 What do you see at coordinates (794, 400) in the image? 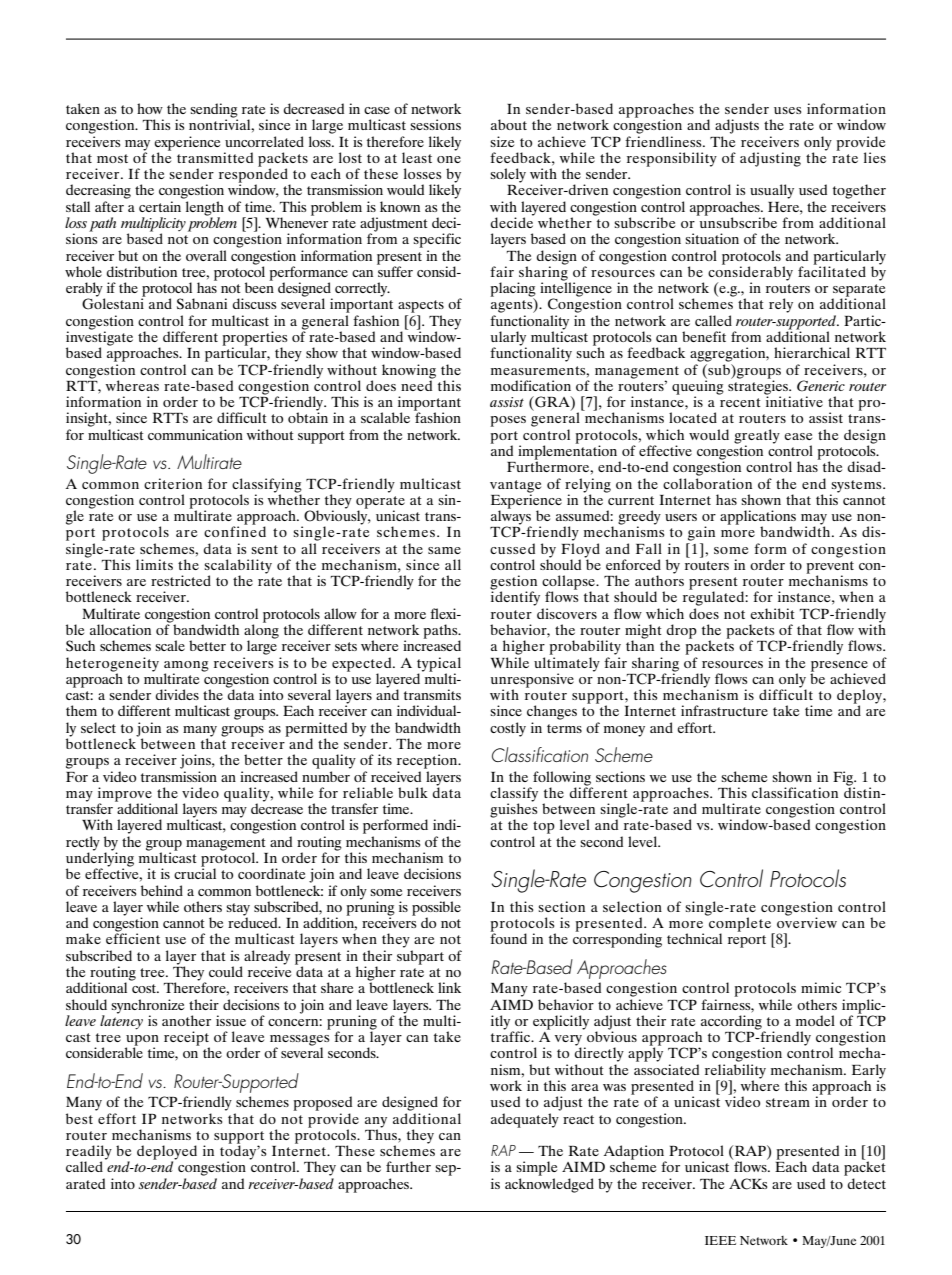
I see `initiative` at bounding box center [794, 400].
